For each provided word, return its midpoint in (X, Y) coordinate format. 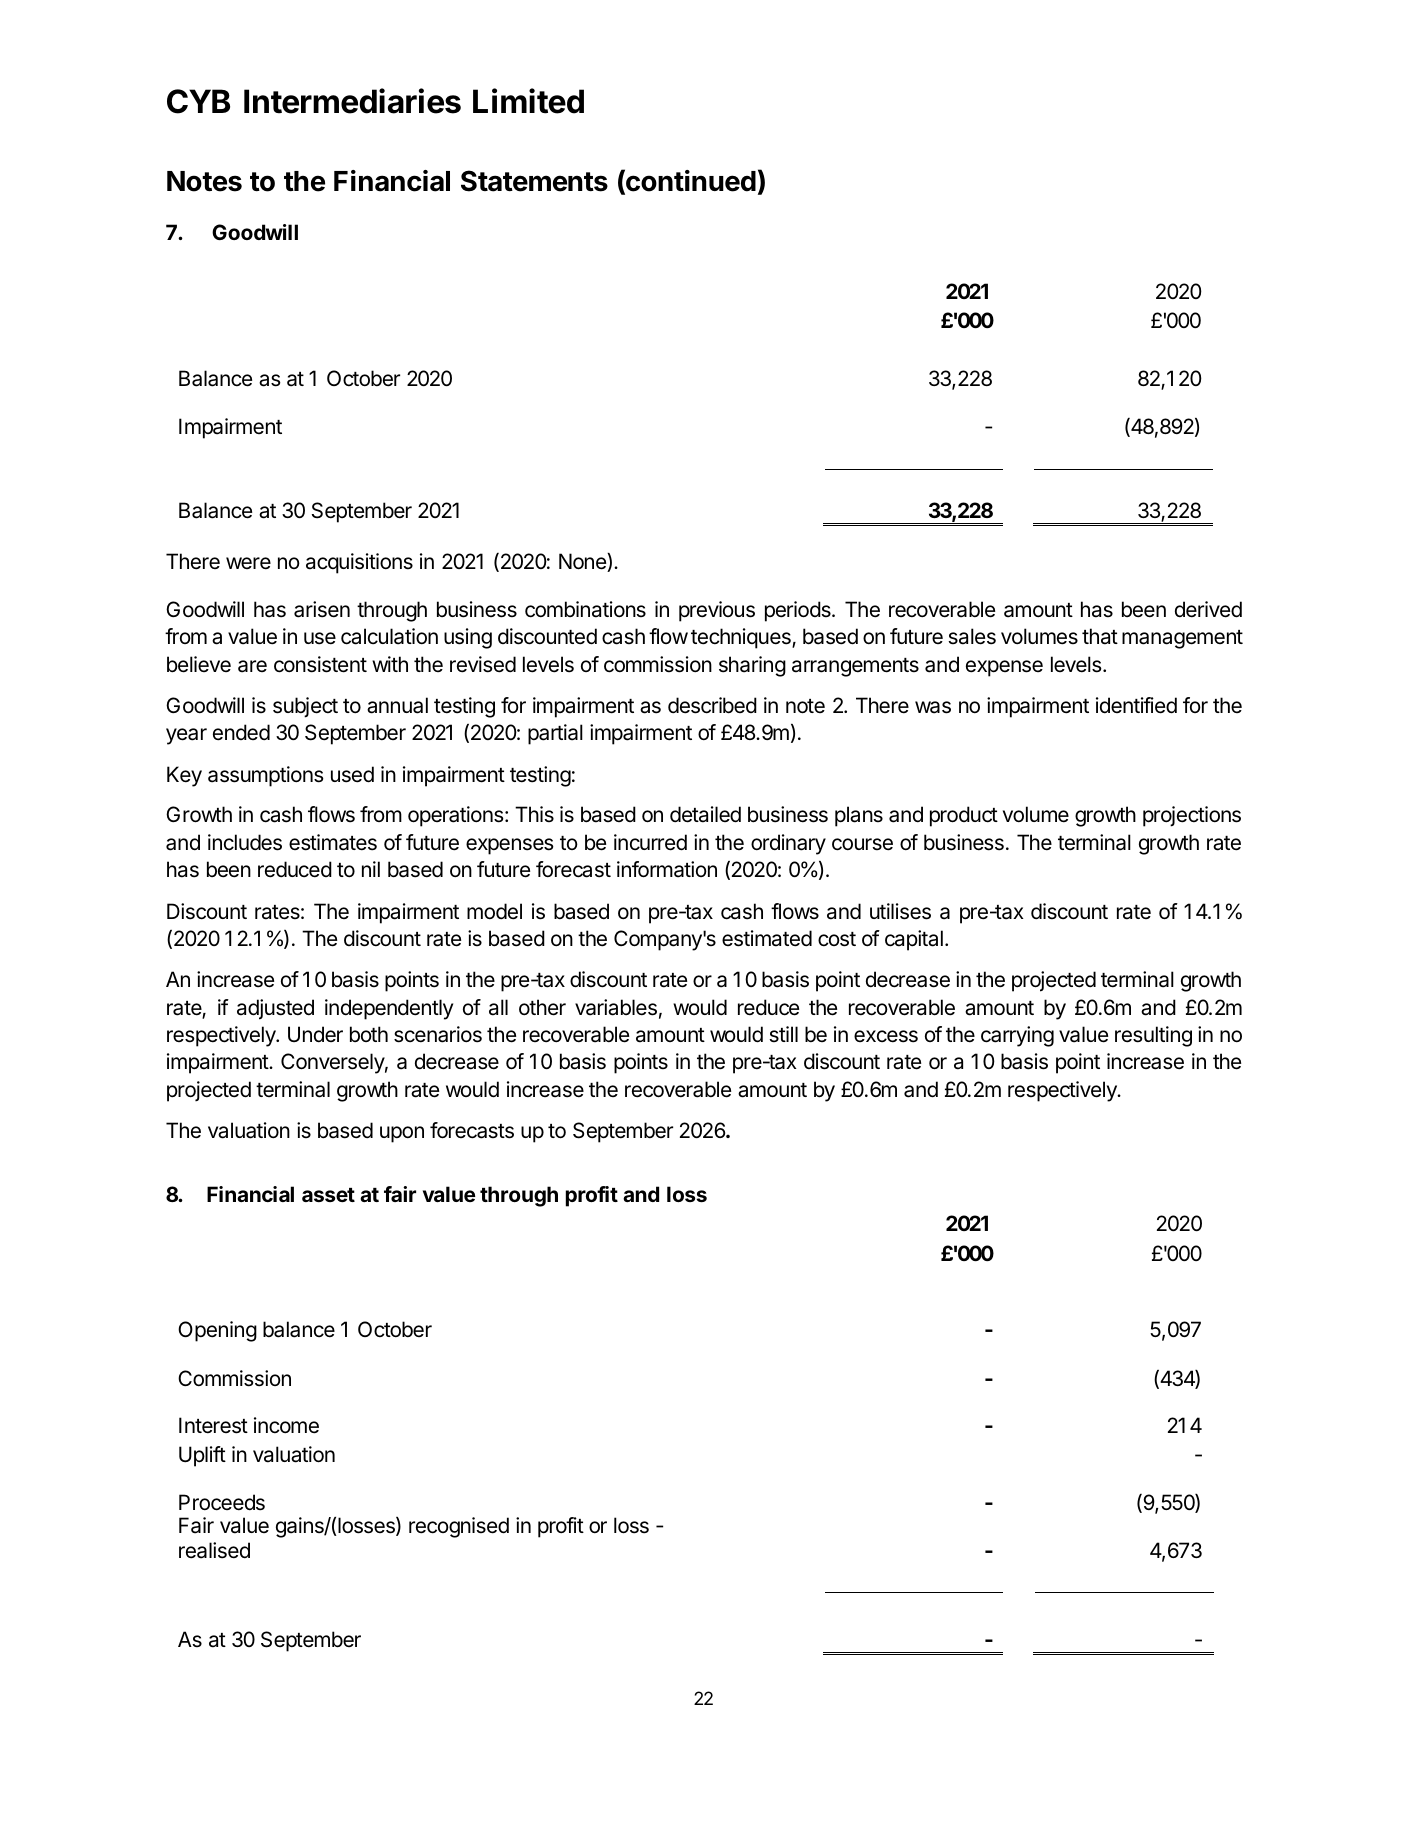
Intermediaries (352, 101)
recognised (459, 1527)
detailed (705, 814)
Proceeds (222, 1502)
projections (1192, 816)
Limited (528, 101)
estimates (333, 842)
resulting (1153, 1036)
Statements (534, 181)
